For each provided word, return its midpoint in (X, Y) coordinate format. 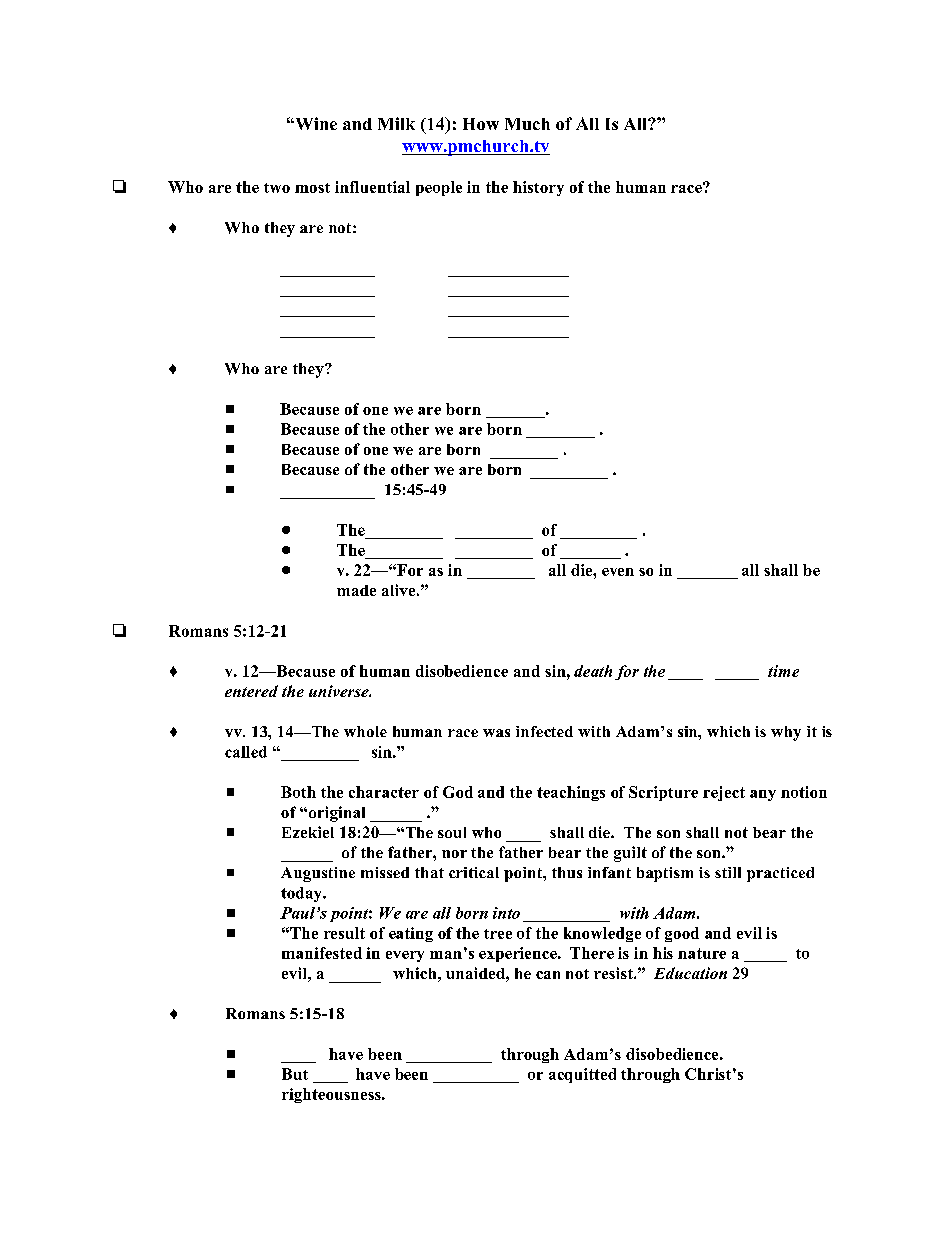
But (295, 1074)
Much (527, 124)
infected (544, 731)
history (538, 188)
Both (298, 792)
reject (724, 793)
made (356, 590)
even (618, 572)
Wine (315, 123)
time (783, 671)
